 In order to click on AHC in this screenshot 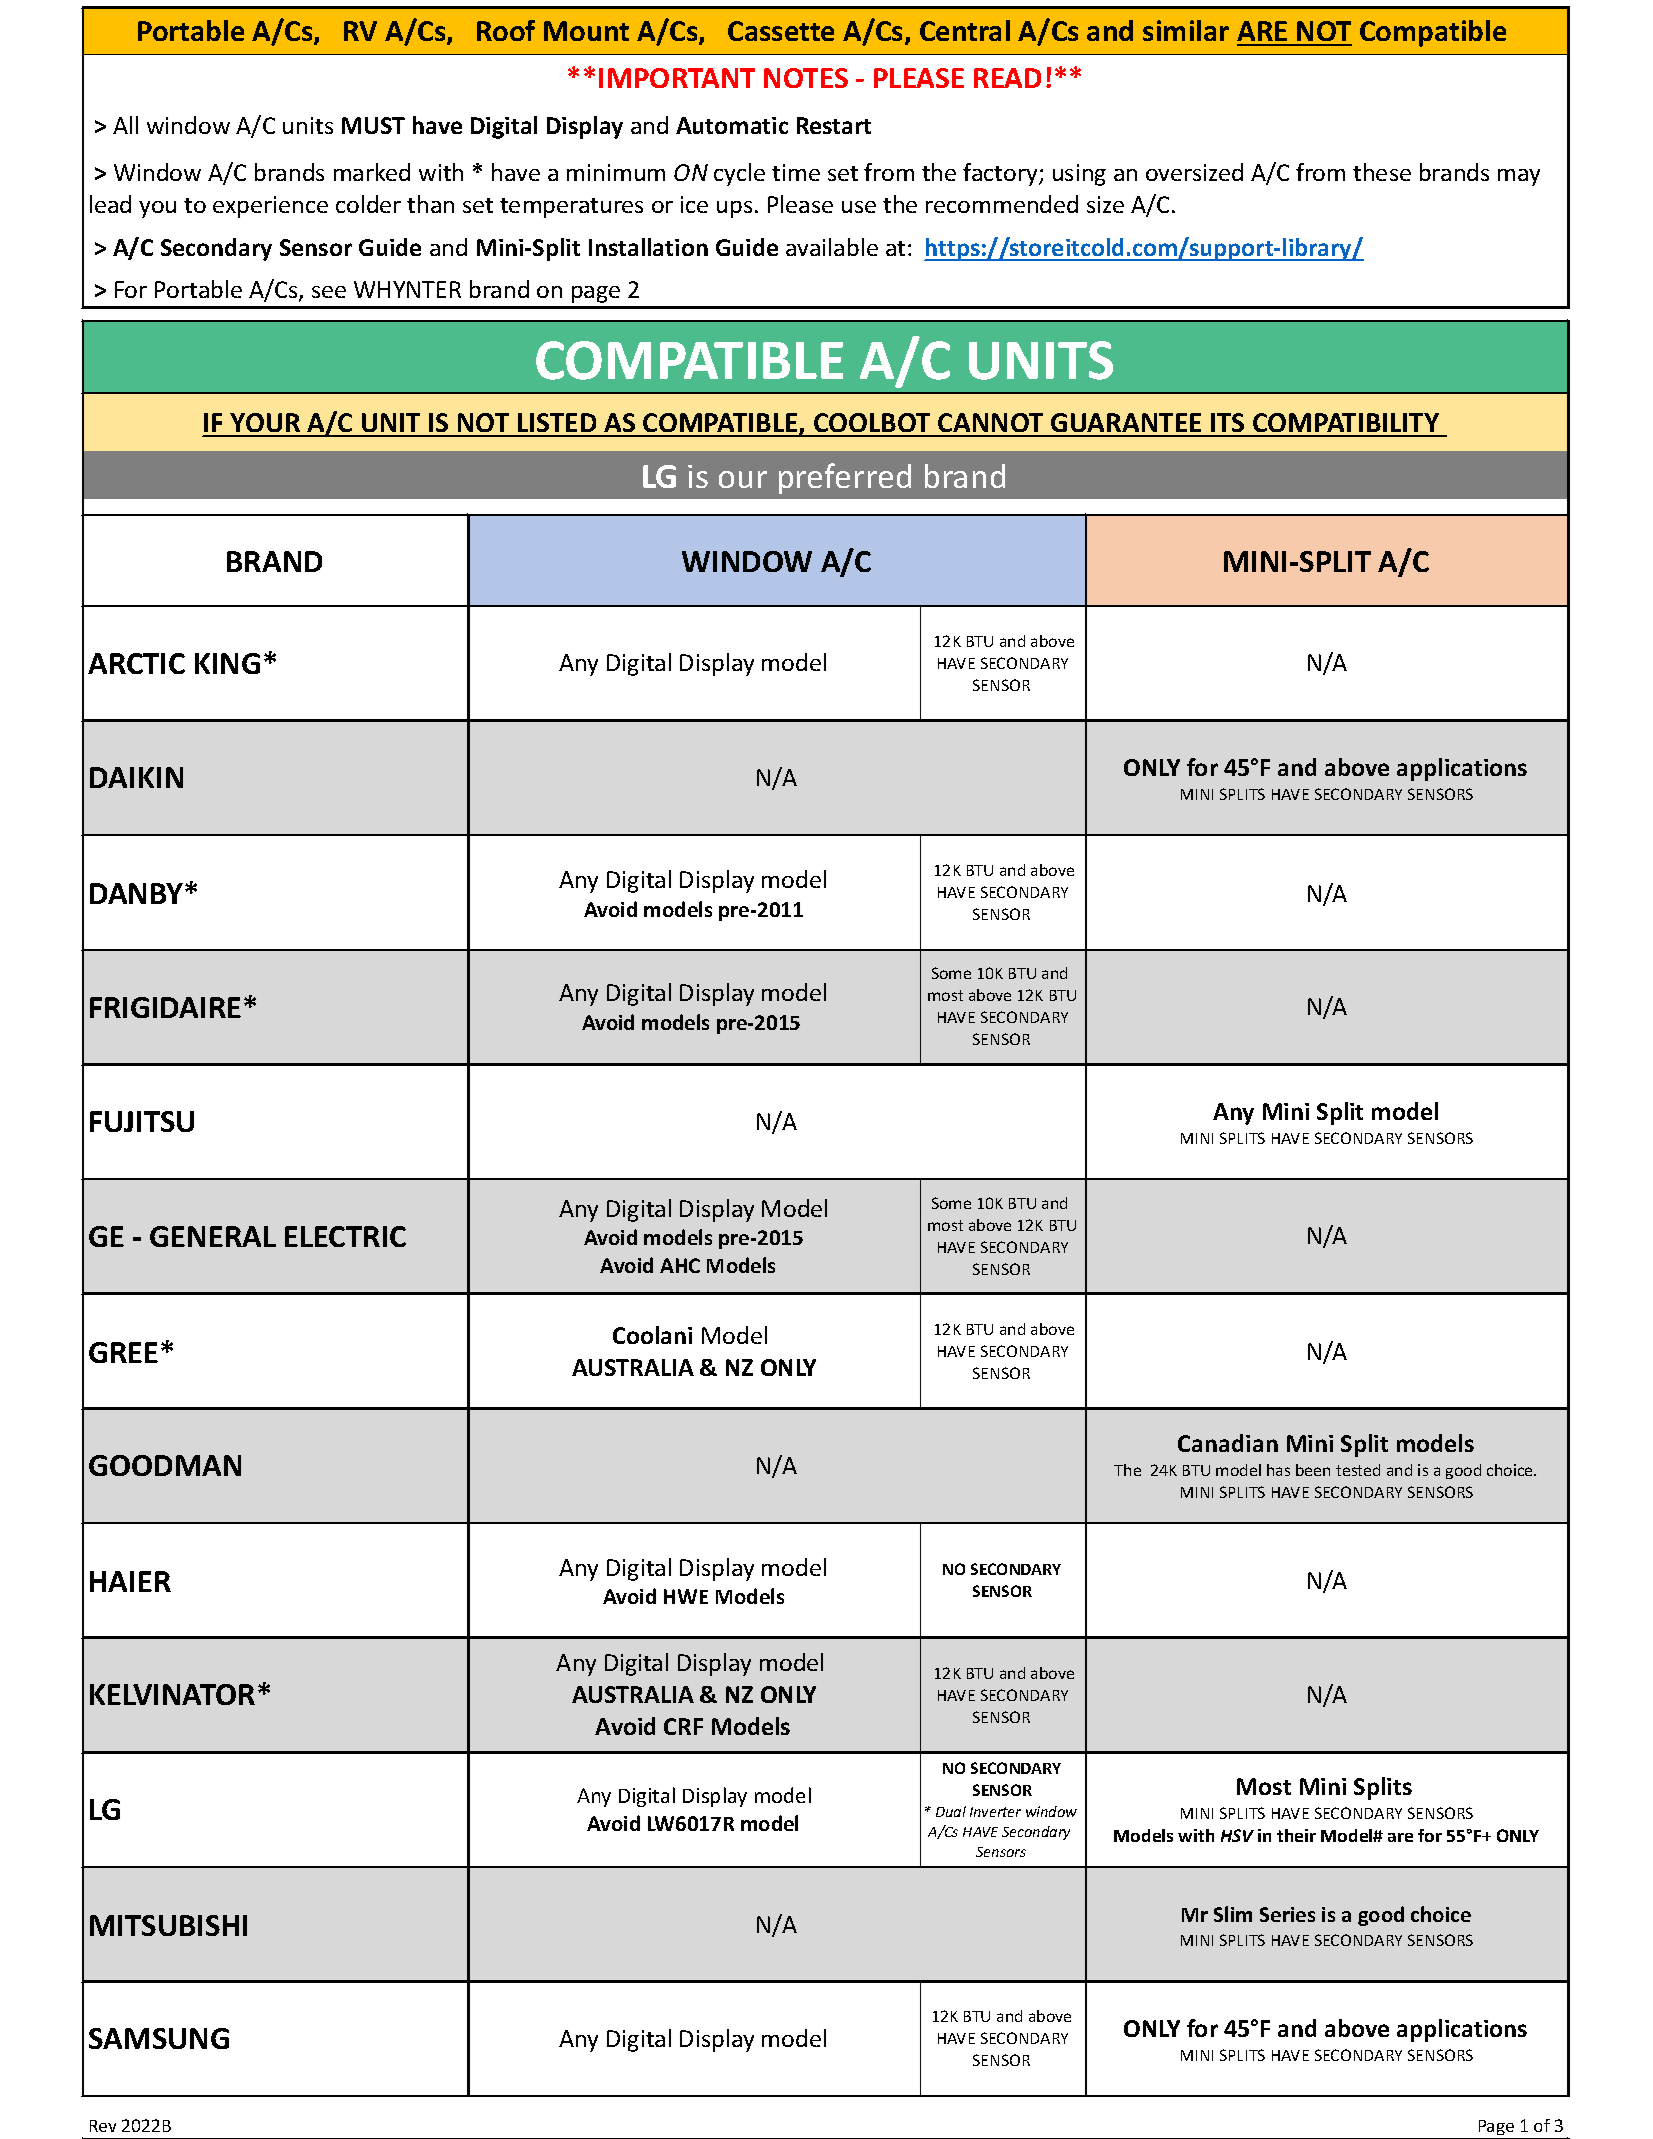, I will do `click(680, 1265)`.
